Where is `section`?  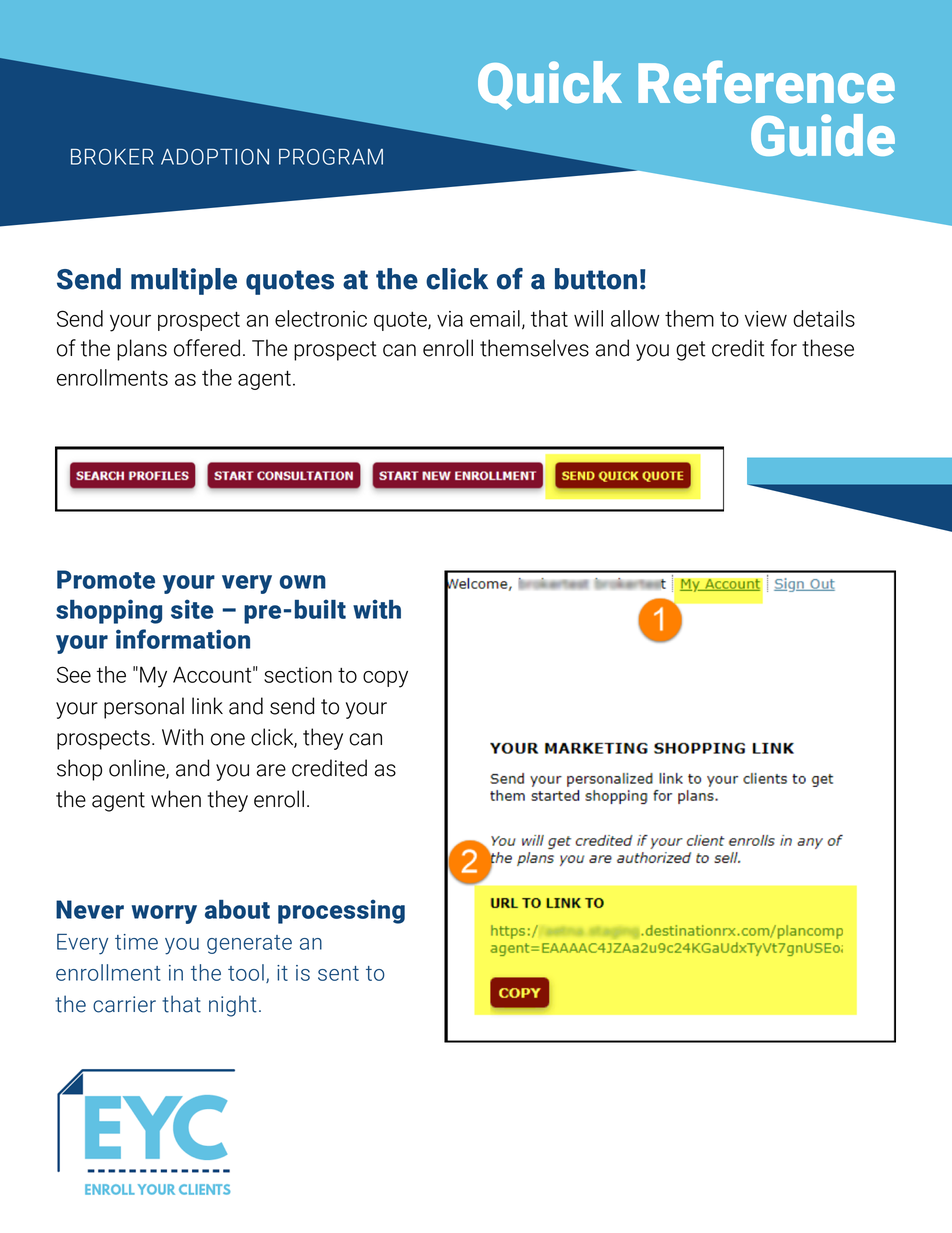
section is located at coordinates (298, 675).
